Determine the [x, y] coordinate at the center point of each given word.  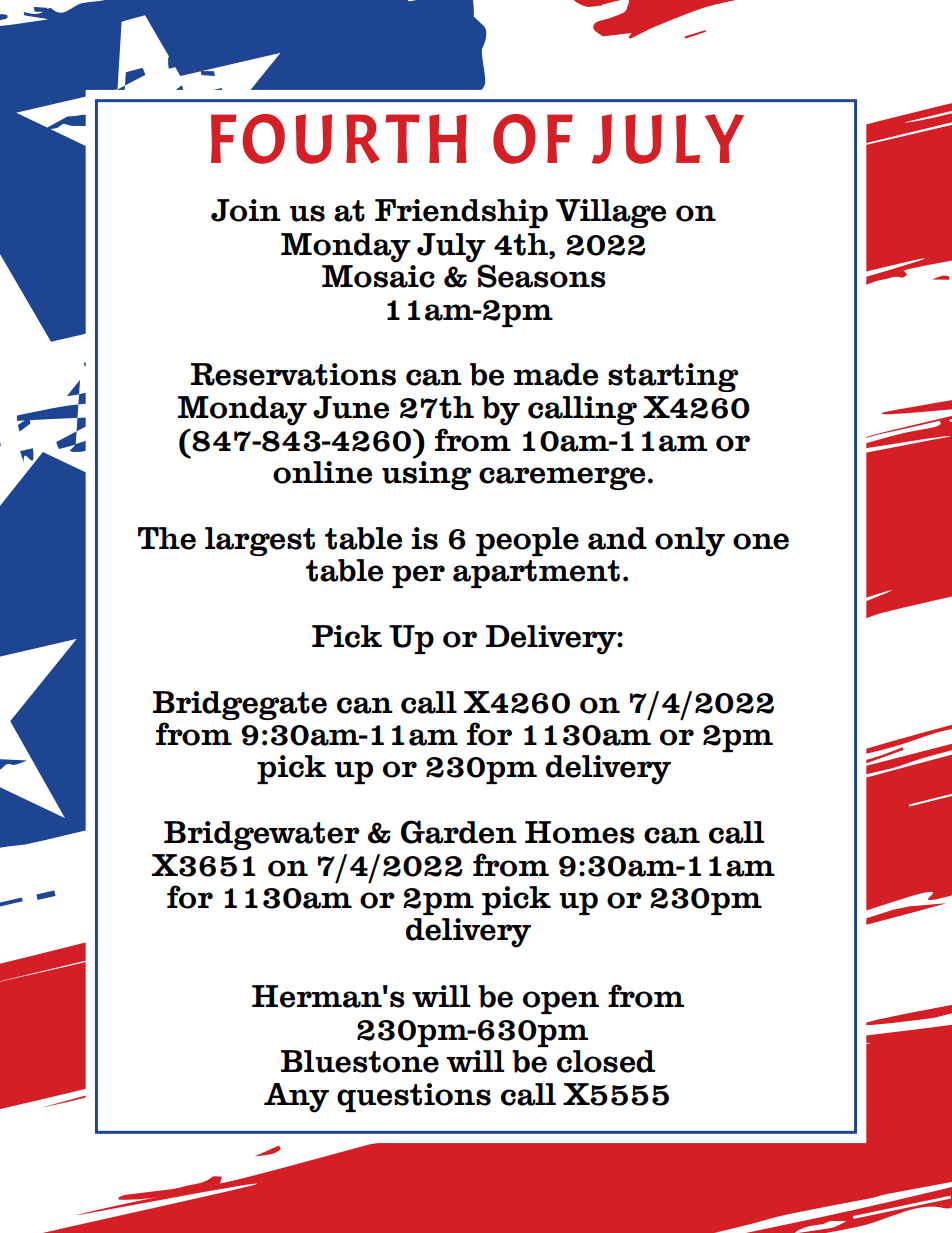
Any [296, 1098]
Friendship [461, 213]
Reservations [293, 374]
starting [673, 377]
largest [260, 541]
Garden [459, 832]
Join [246, 210]
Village [611, 213]
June [351, 407]
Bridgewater [262, 835]
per [418, 576]
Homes [580, 832]
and [617, 538]
